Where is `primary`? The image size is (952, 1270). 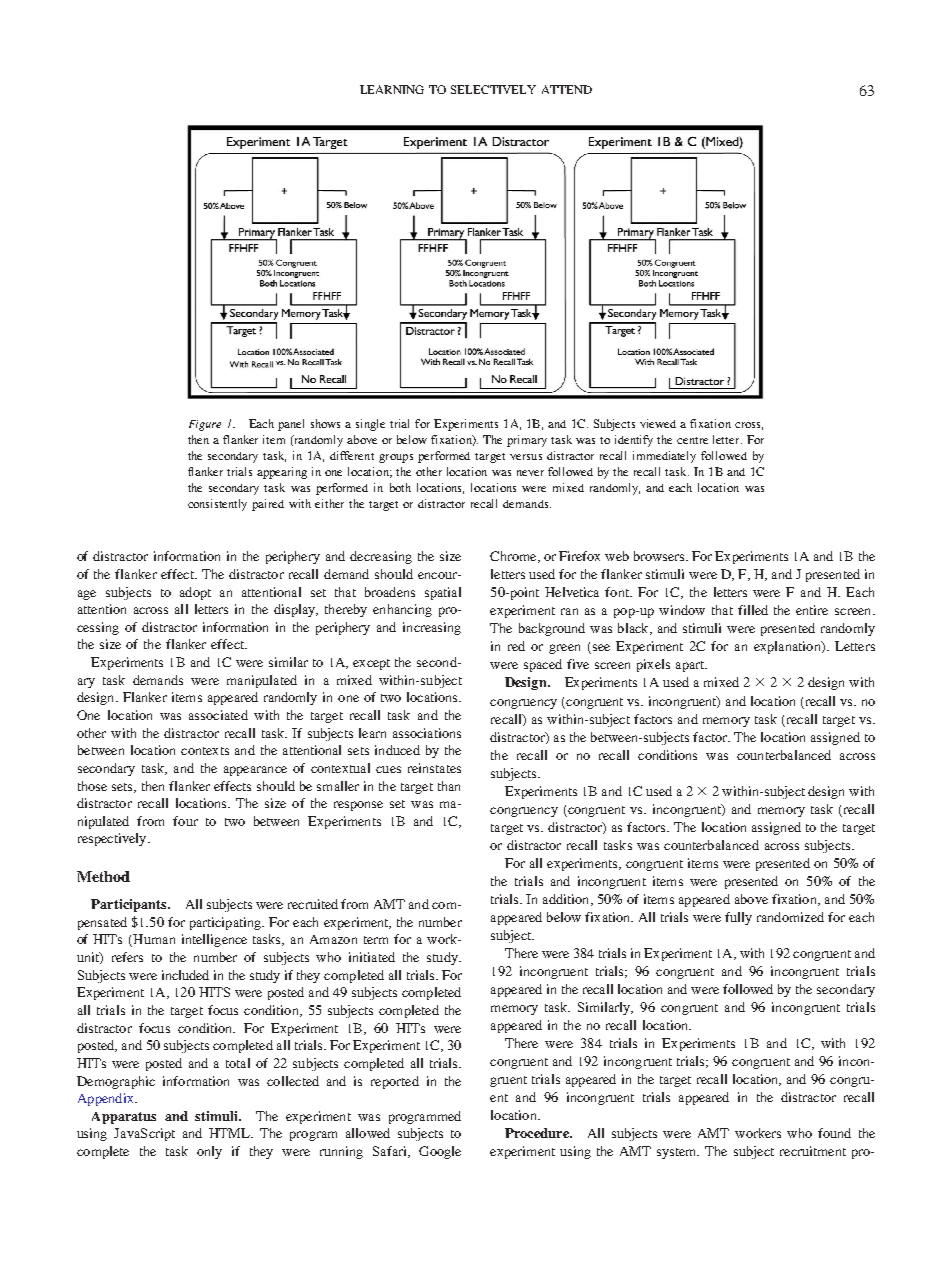 primary is located at coordinates (527, 441).
